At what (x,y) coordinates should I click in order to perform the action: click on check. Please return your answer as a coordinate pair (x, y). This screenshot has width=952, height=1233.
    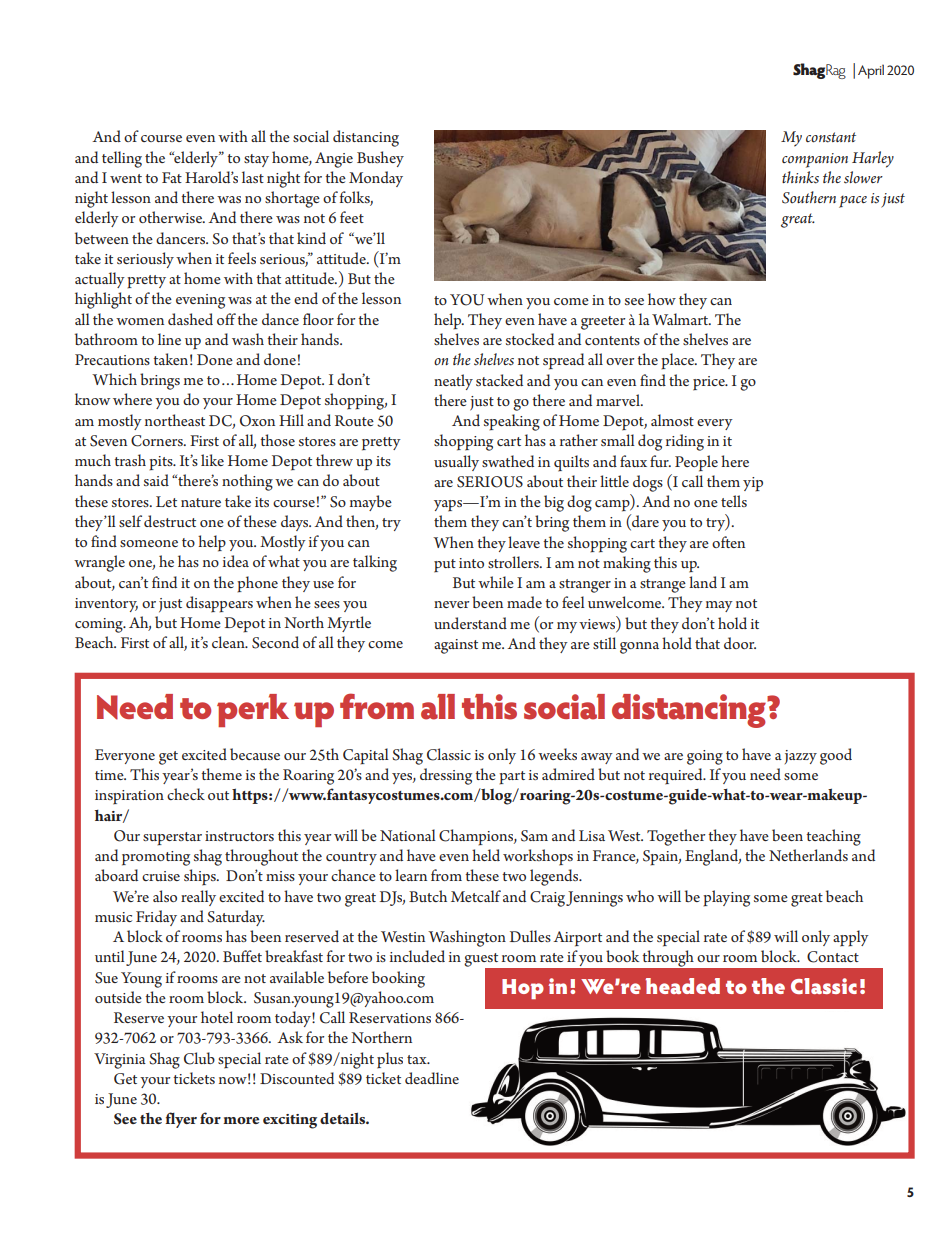
    Looking at the image, I should click on (186, 794).
